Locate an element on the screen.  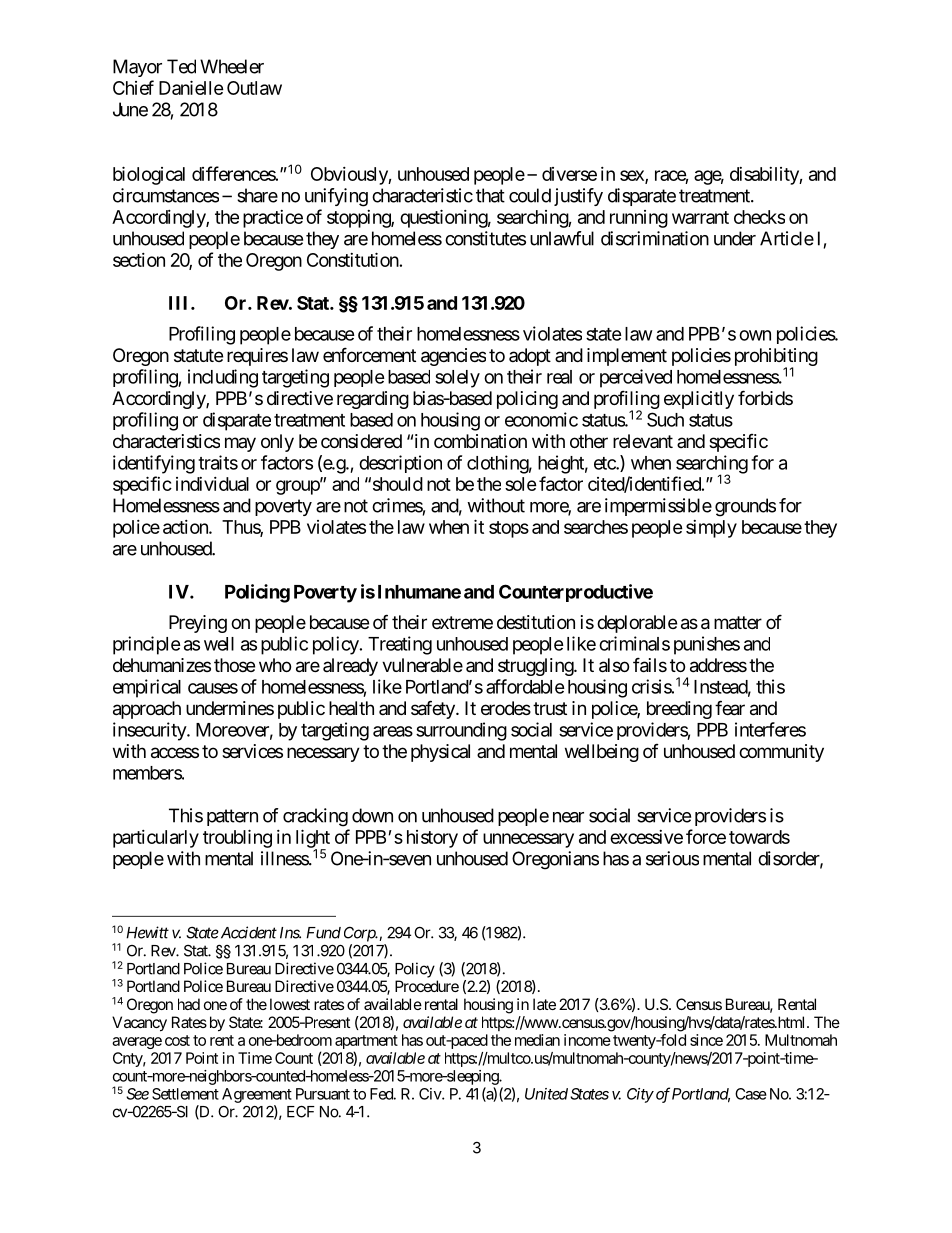
matter is located at coordinates (738, 622).
